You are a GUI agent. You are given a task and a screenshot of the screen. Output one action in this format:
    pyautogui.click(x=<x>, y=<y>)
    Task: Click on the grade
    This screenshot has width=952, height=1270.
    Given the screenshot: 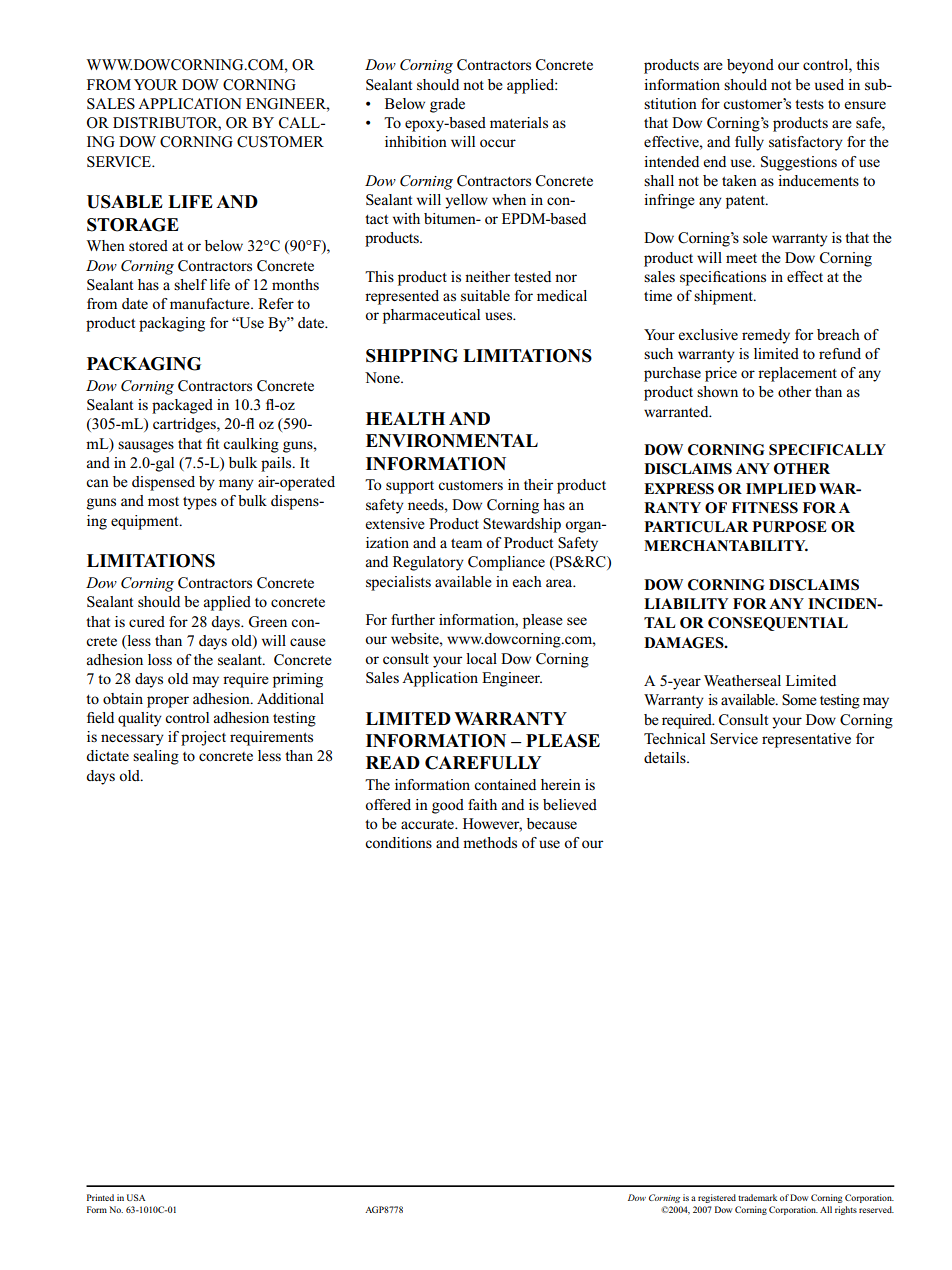 What is the action you would take?
    pyautogui.click(x=447, y=105)
